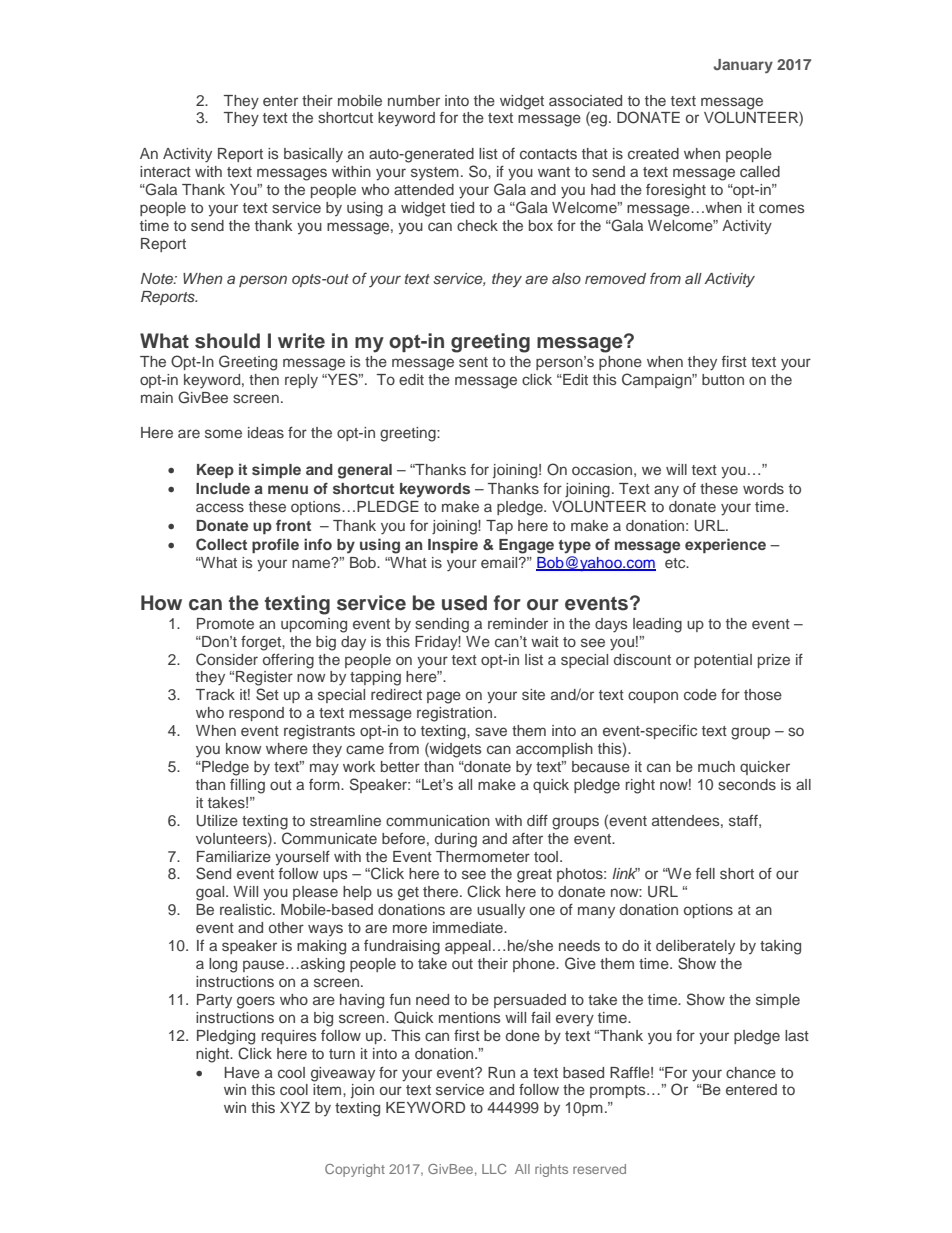  Describe the element at coordinates (295, 1107) in the page. I see `XYZ` at that location.
